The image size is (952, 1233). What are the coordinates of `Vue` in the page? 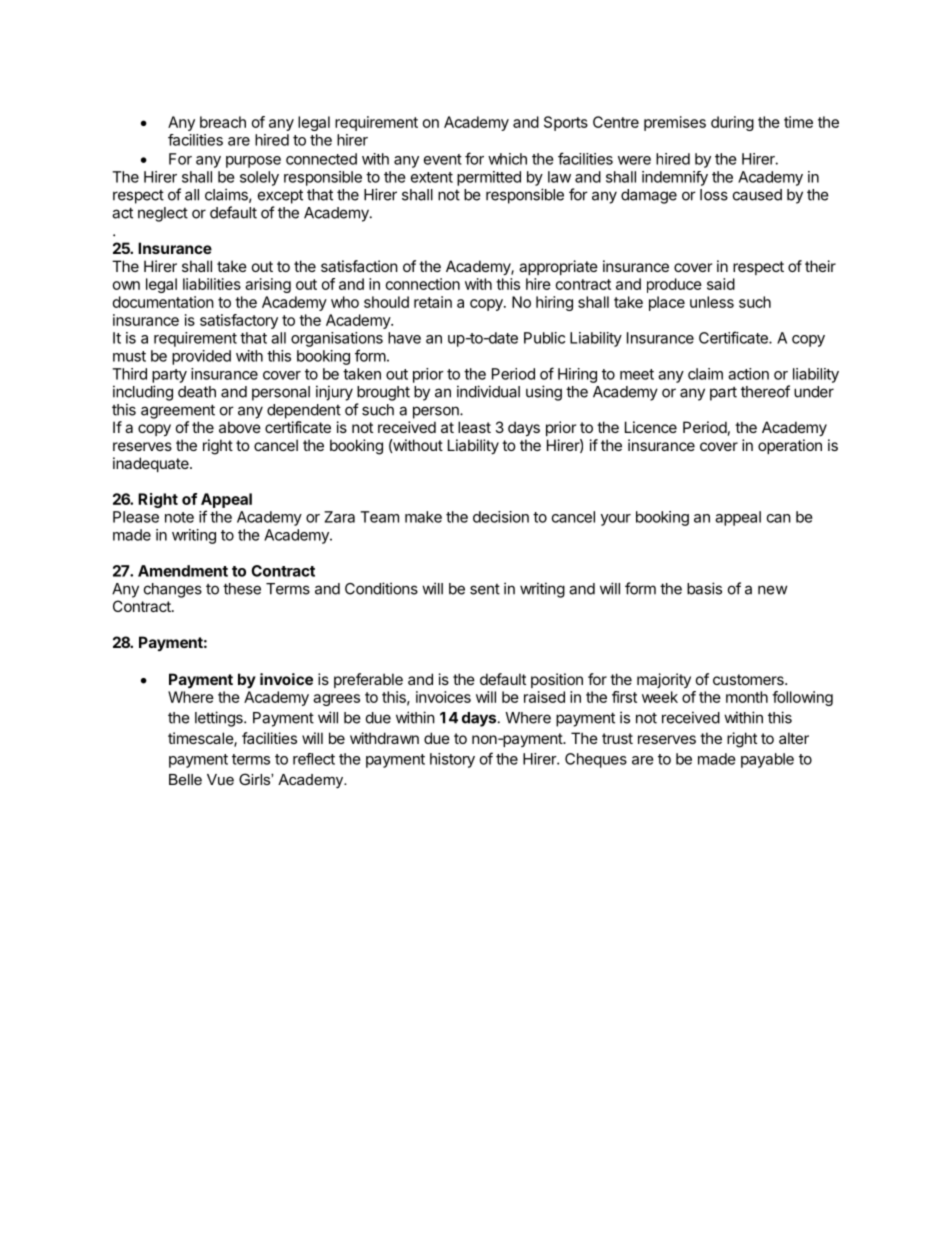 It's located at (220, 779).
